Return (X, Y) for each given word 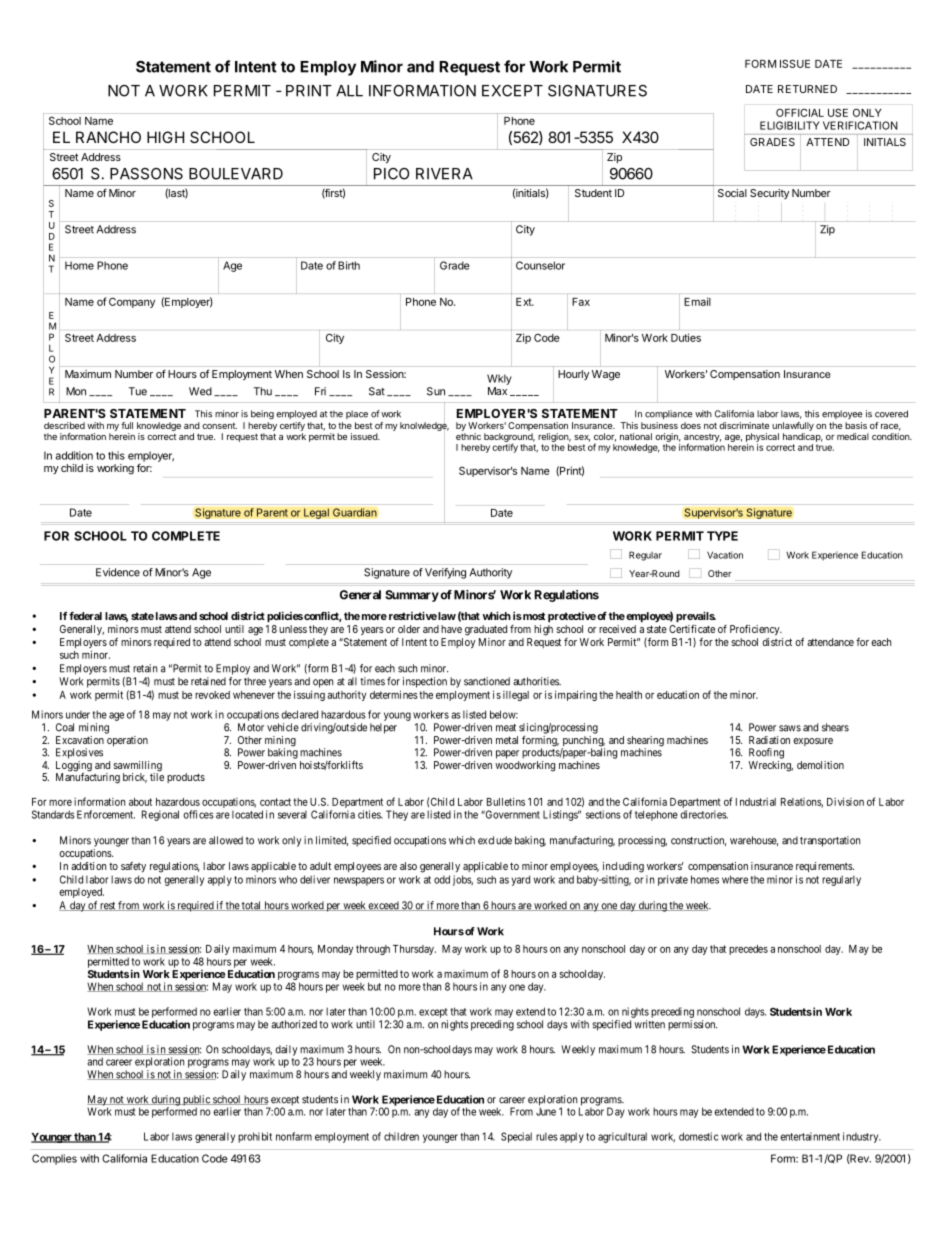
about (140, 802)
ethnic (468, 436)
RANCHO (108, 137)
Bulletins (506, 801)
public (196, 1101)
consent (219, 426)
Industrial (756, 802)
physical (762, 437)
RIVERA (444, 174)
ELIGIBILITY (790, 125)
